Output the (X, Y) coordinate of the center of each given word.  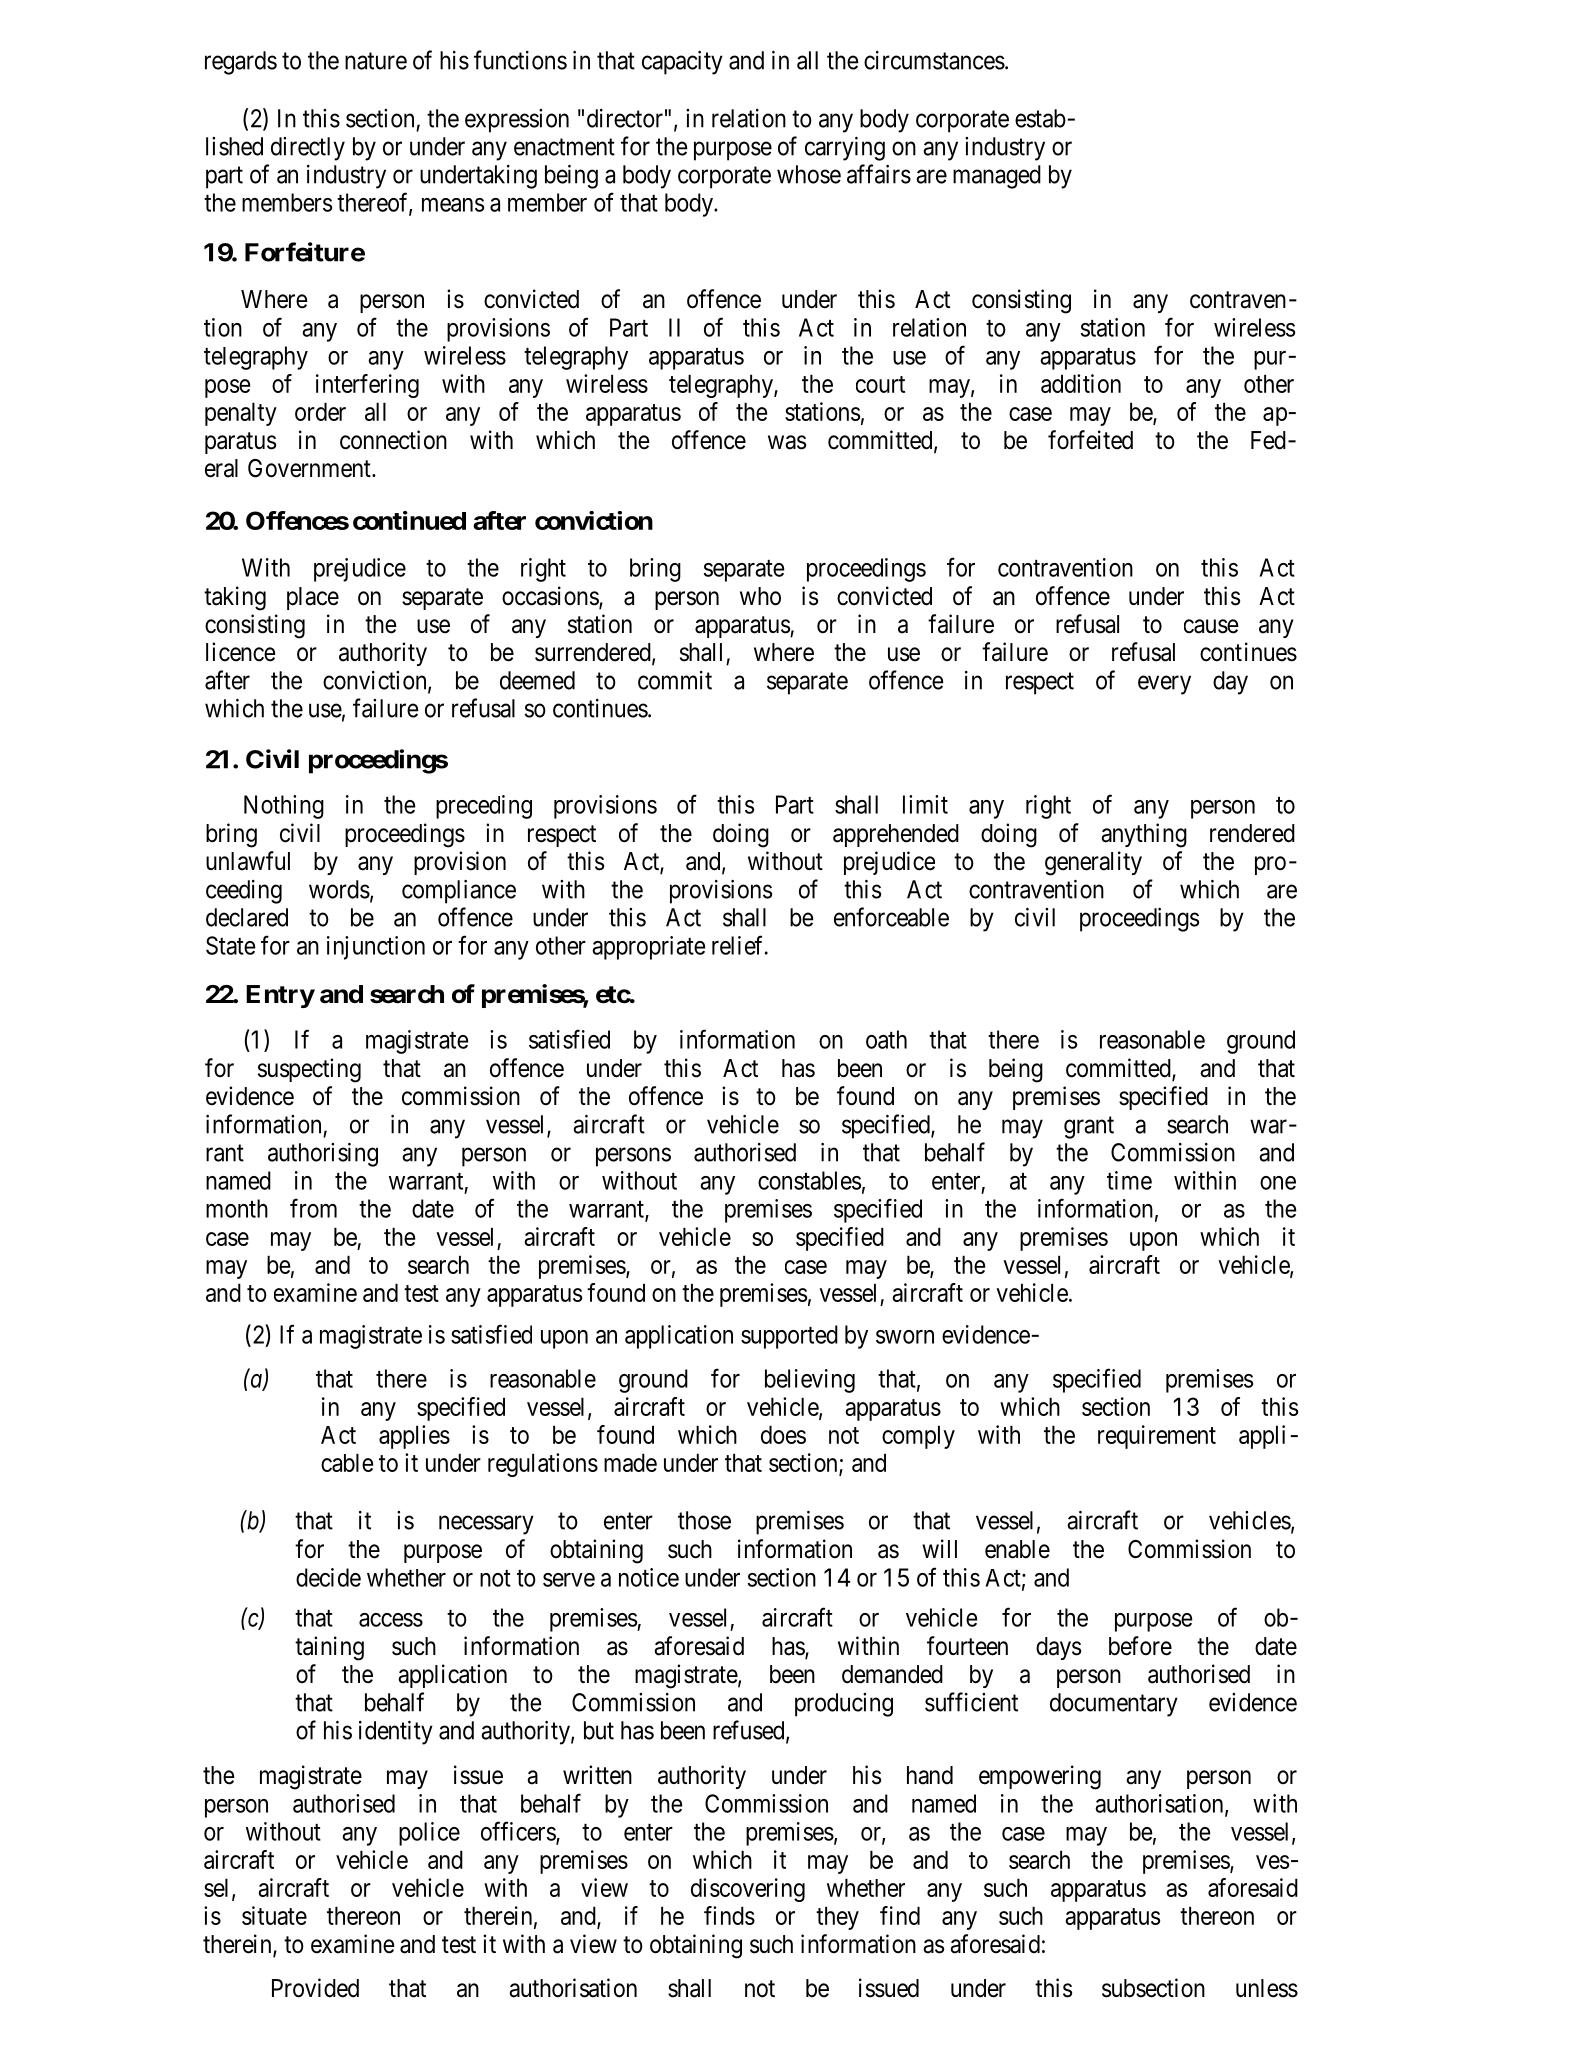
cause (1211, 626)
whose (809, 174)
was (787, 442)
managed (997, 177)
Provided (315, 1988)
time (1129, 1180)
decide (328, 1577)
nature (376, 61)
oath (886, 1039)
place (313, 598)
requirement (1157, 1437)
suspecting (309, 1070)
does (783, 1434)
